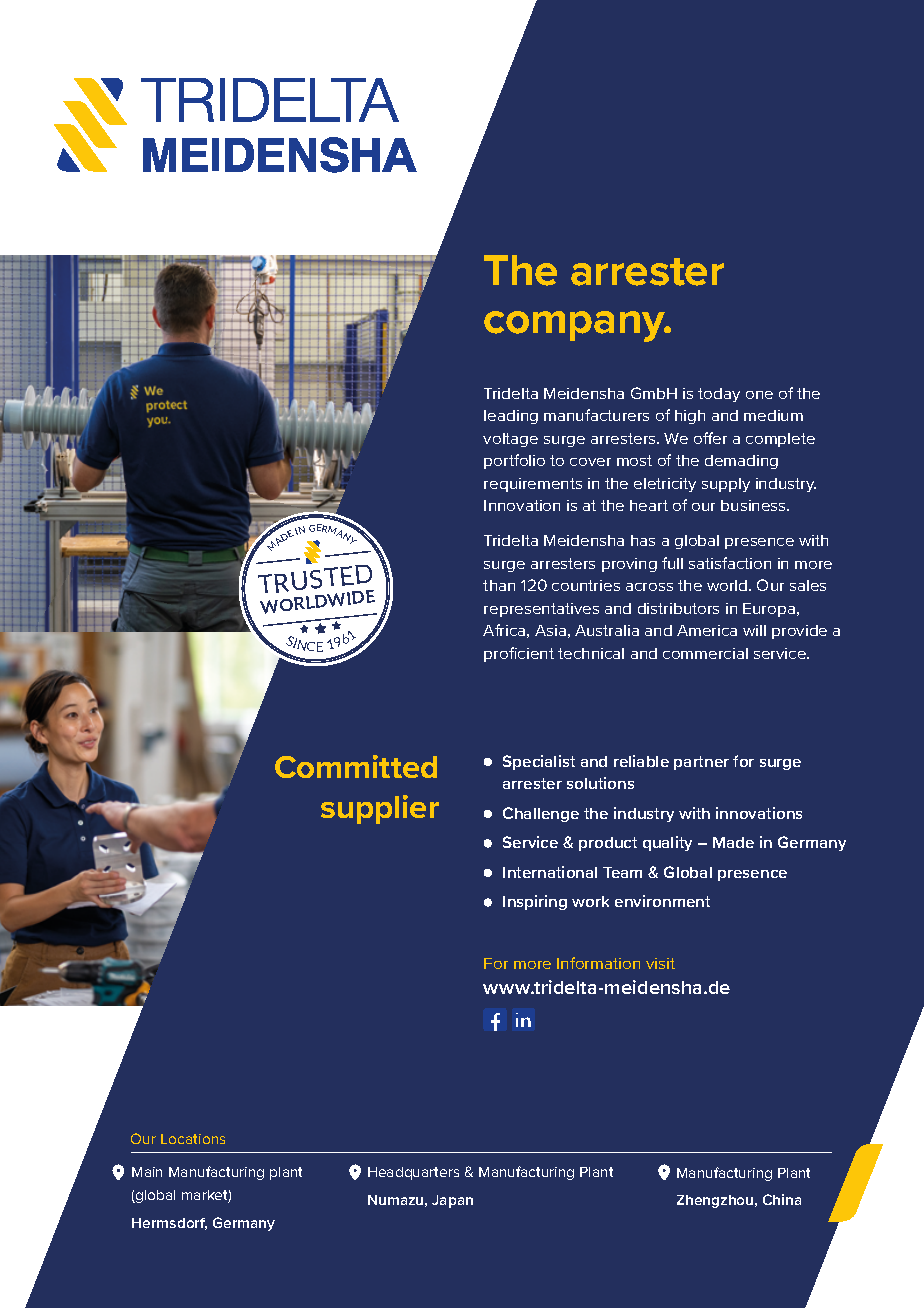  Describe the element at coordinates (380, 809) in the document. I see `supplier` at that location.
